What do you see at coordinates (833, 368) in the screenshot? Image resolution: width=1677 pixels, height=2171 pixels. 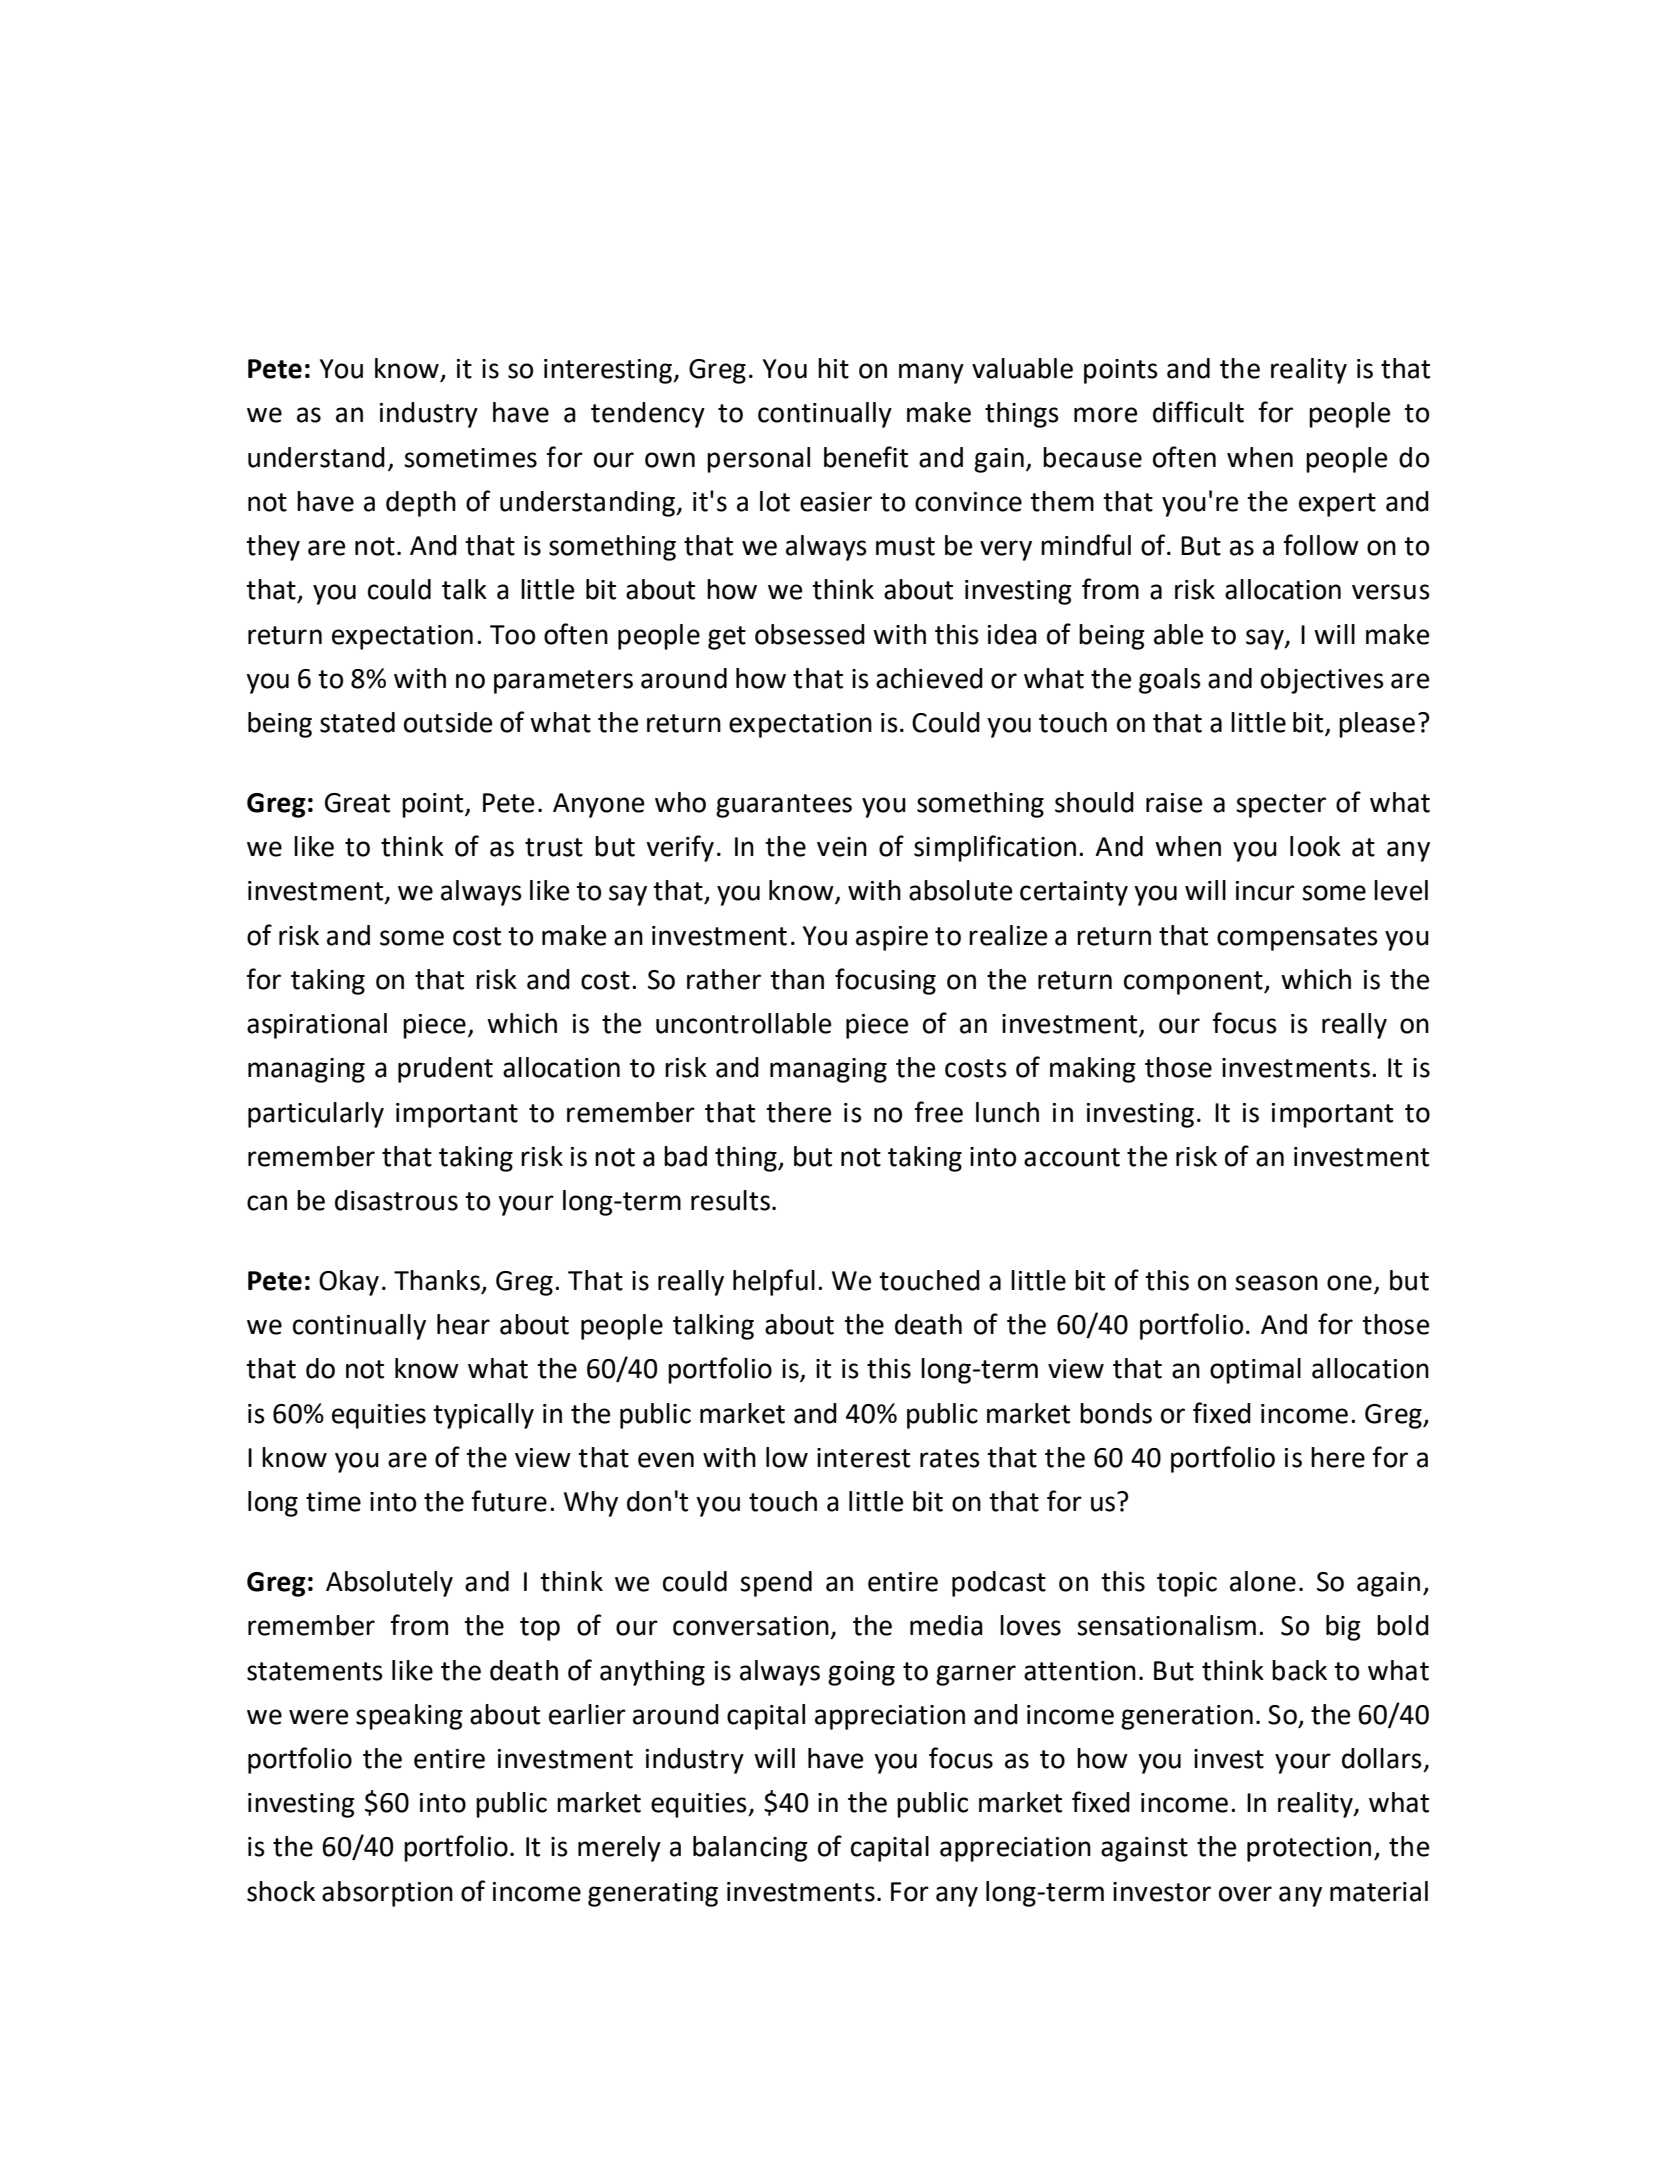 I see `hit` at bounding box center [833, 368].
